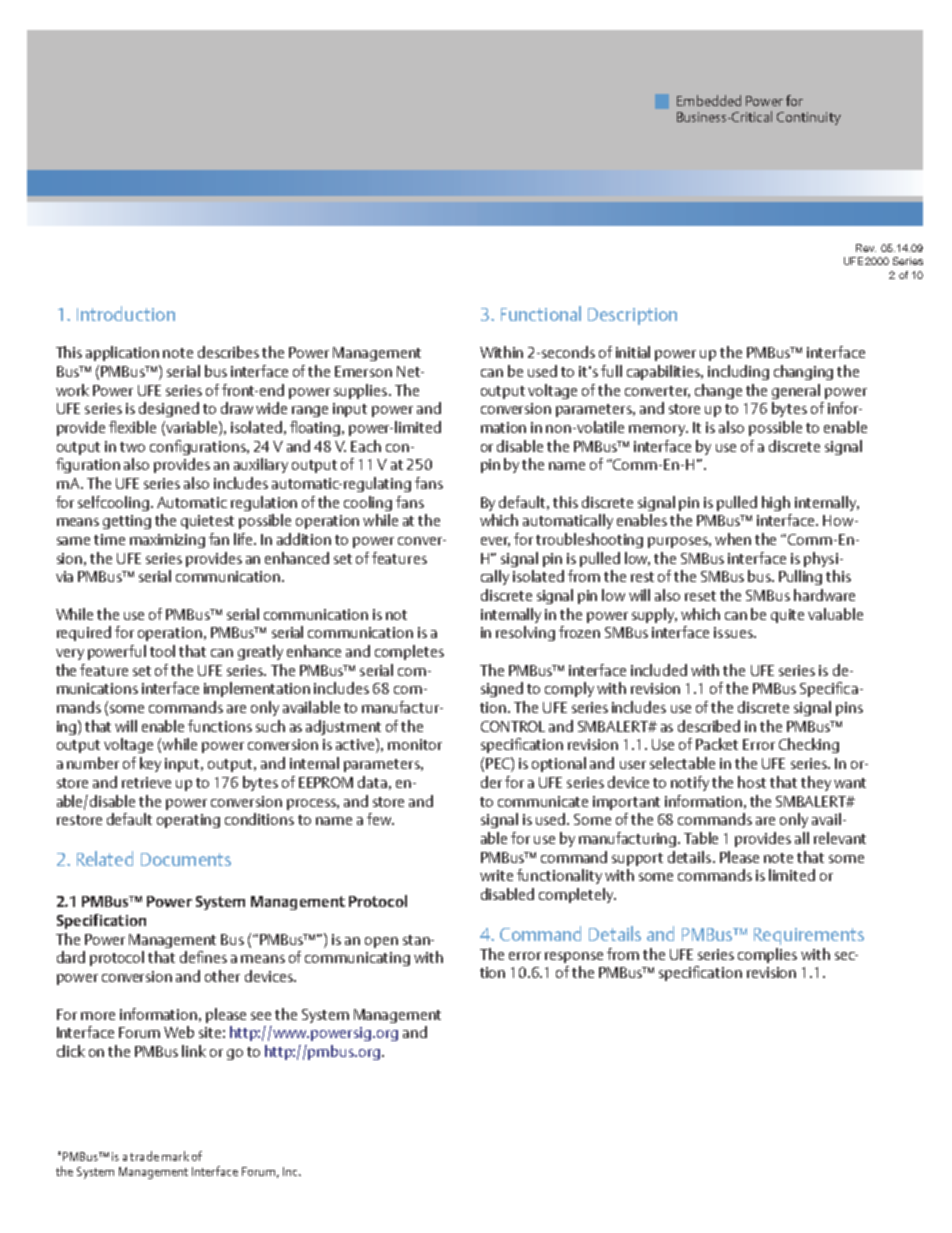 The width and height of the document is (952, 1233). What do you see at coordinates (144, 1156) in the document?
I see `trade` at bounding box center [144, 1156].
